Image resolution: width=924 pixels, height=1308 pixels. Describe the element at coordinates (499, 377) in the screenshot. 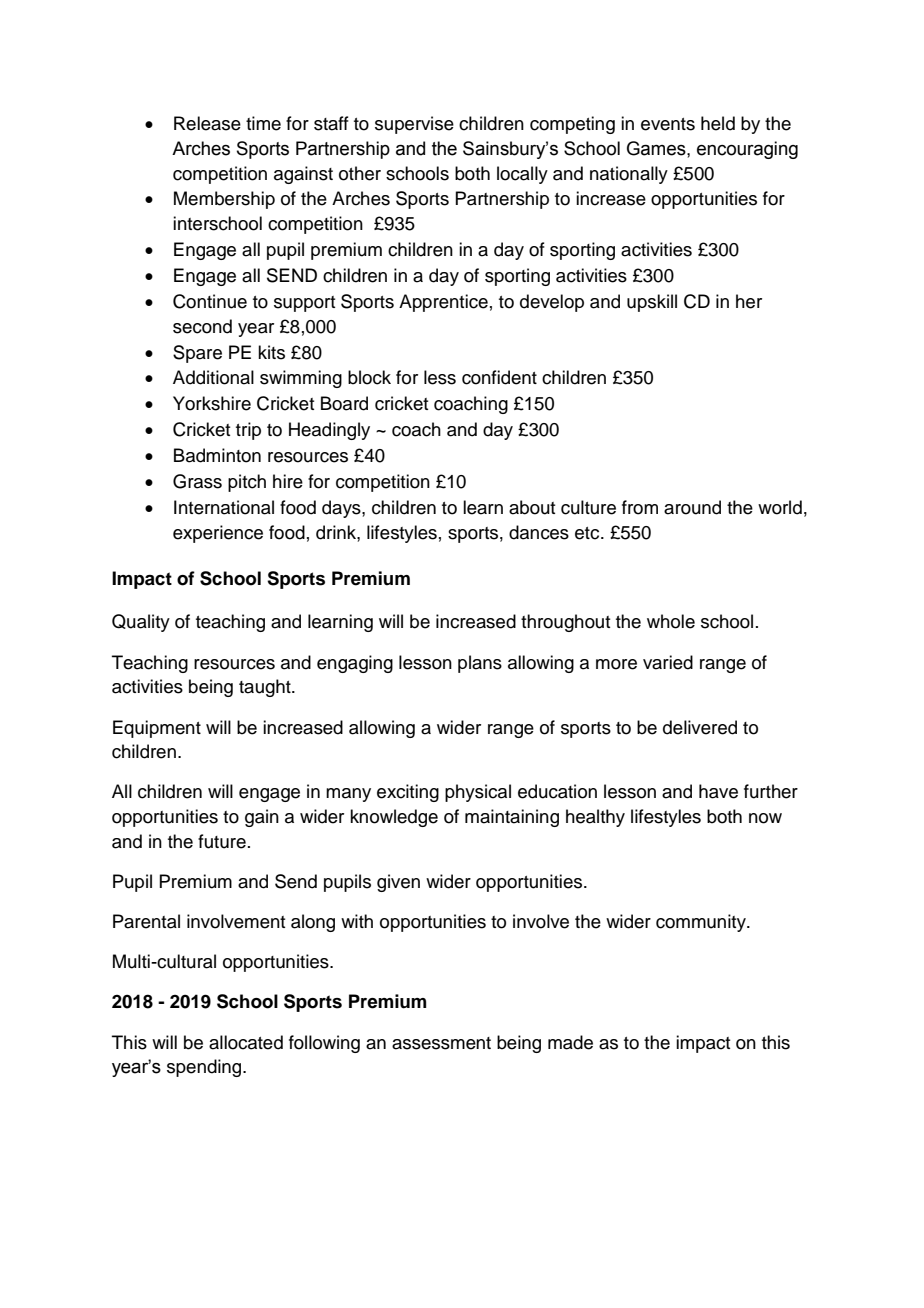

I see `confident` at that location.
